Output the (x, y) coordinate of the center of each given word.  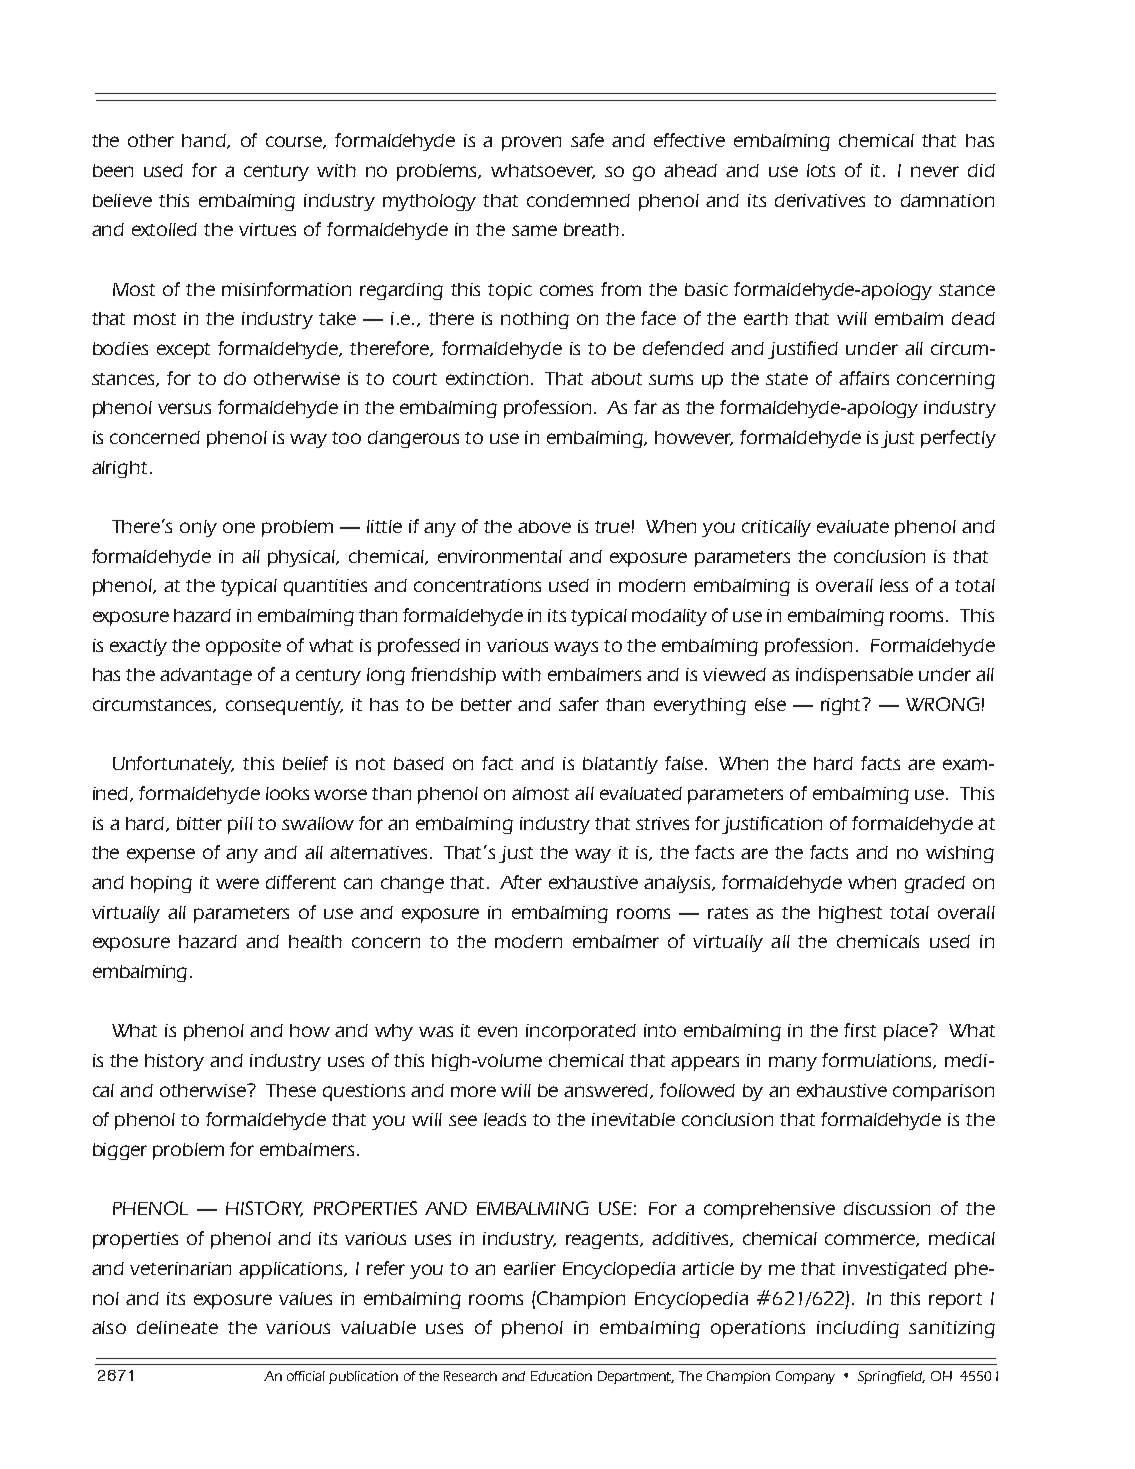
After (521, 882)
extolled (164, 229)
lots (821, 170)
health (315, 941)
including (858, 1329)
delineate (177, 1327)
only (198, 528)
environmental (500, 556)
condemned (578, 200)
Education (561, 1376)
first (860, 1030)
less (894, 585)
